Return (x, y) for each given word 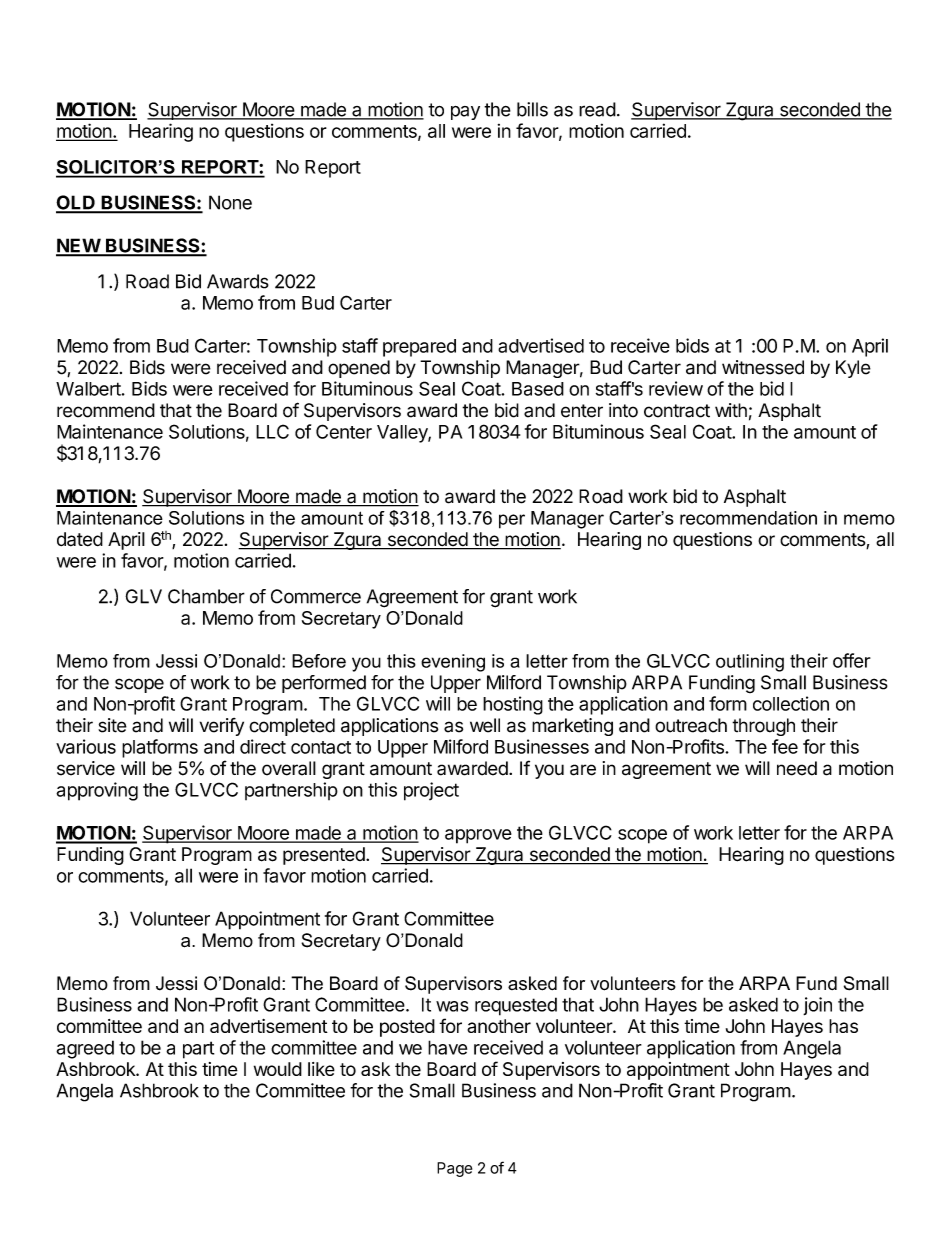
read (597, 109)
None (230, 202)
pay (465, 113)
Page (454, 1169)
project (431, 791)
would (278, 1069)
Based (538, 389)
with (731, 410)
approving (97, 791)
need (797, 768)
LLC (272, 431)
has (843, 1026)
